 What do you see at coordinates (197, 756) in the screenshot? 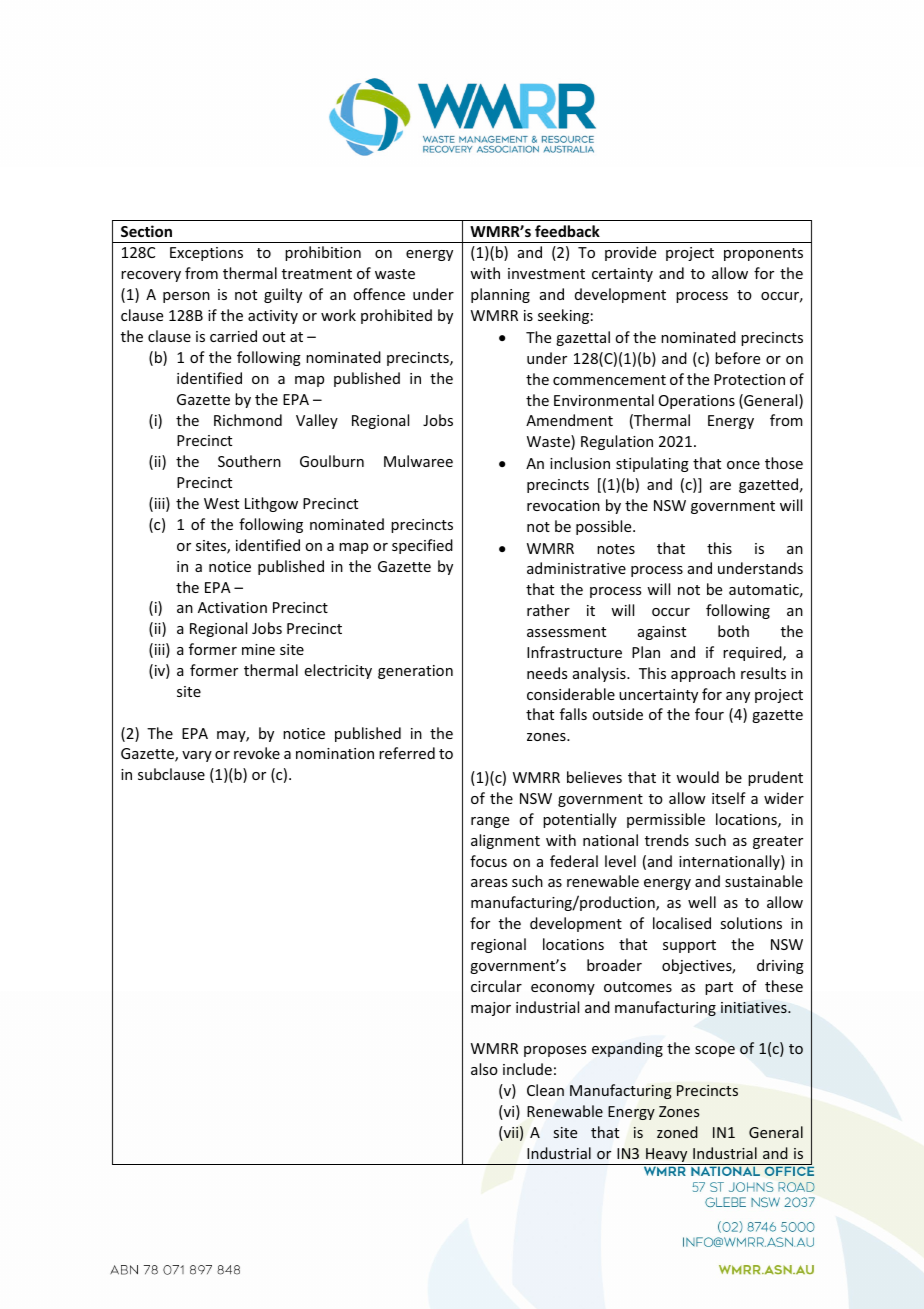
I see `vary` at bounding box center [197, 756].
